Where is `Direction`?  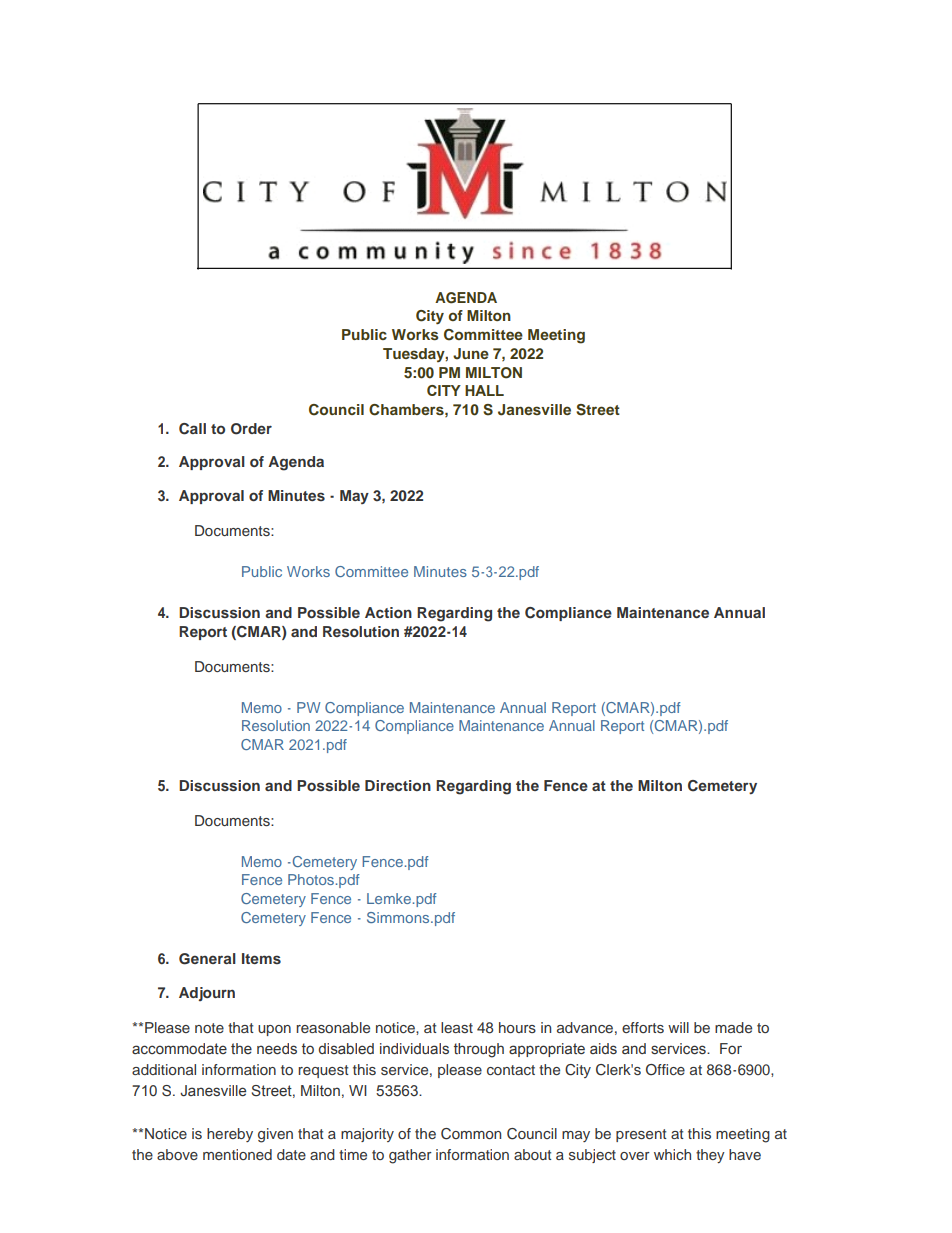
Direction is located at coordinates (398, 785).
